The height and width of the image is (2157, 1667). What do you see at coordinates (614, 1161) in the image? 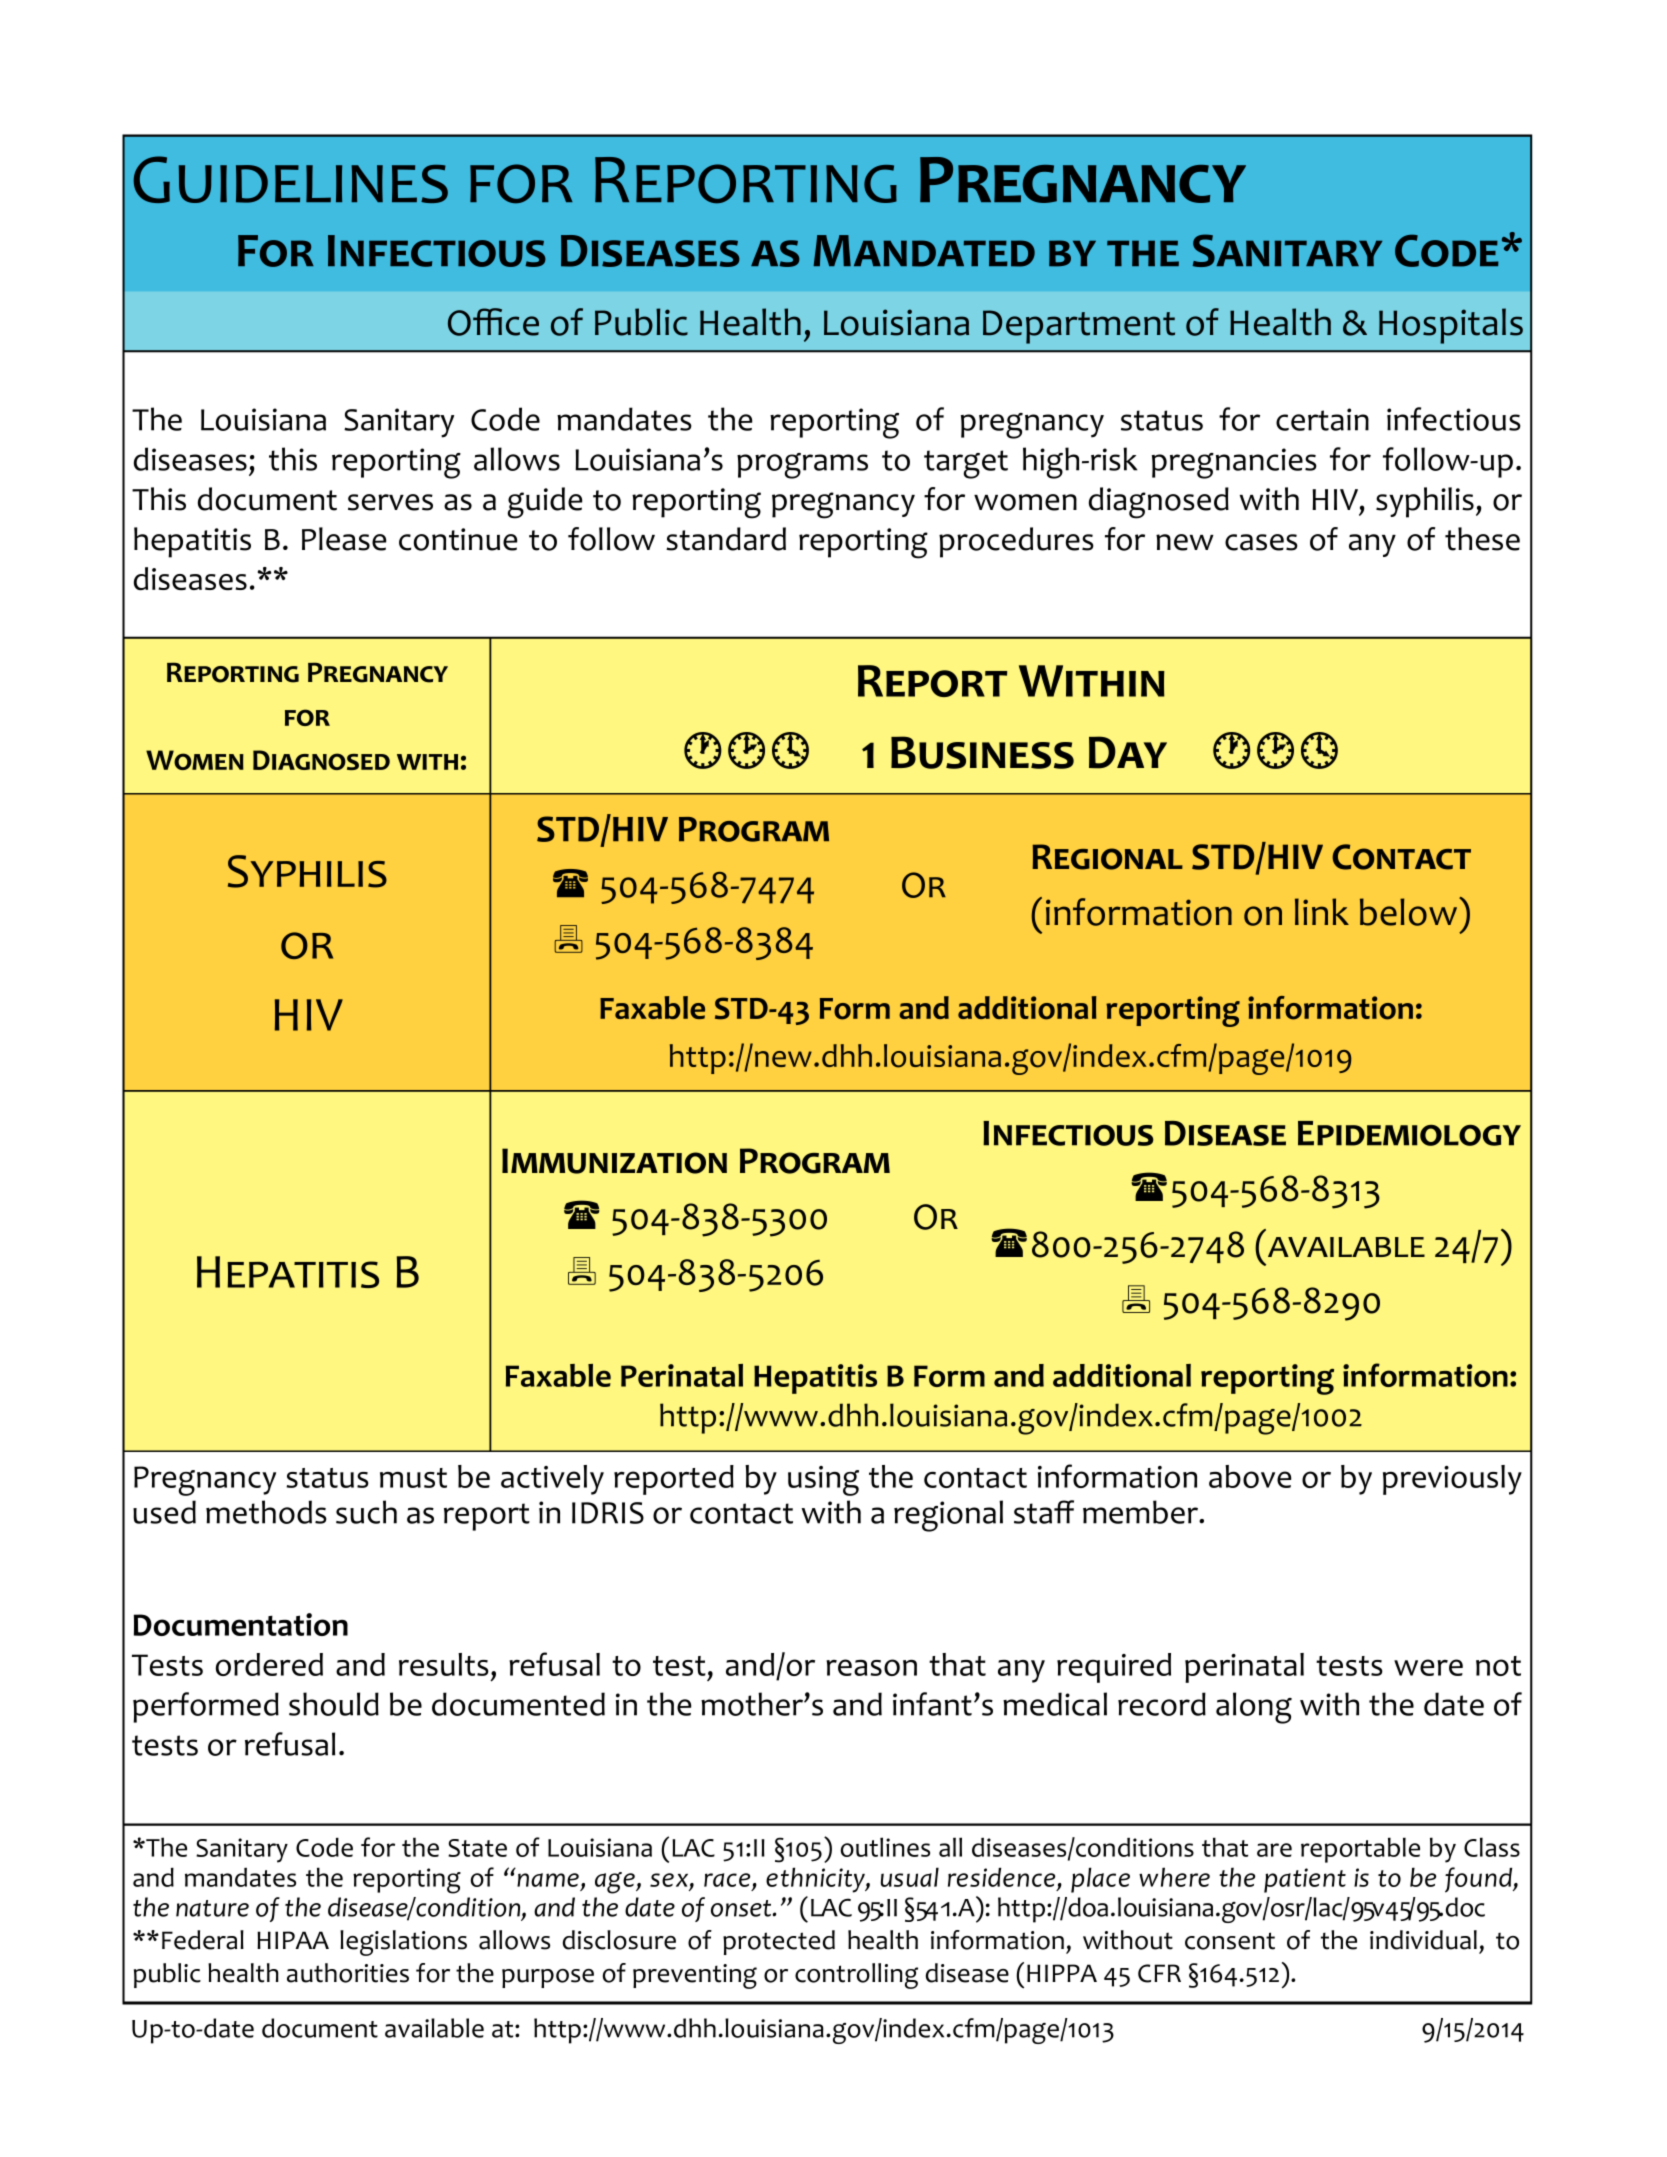
I see `Immunization` at bounding box center [614, 1161].
